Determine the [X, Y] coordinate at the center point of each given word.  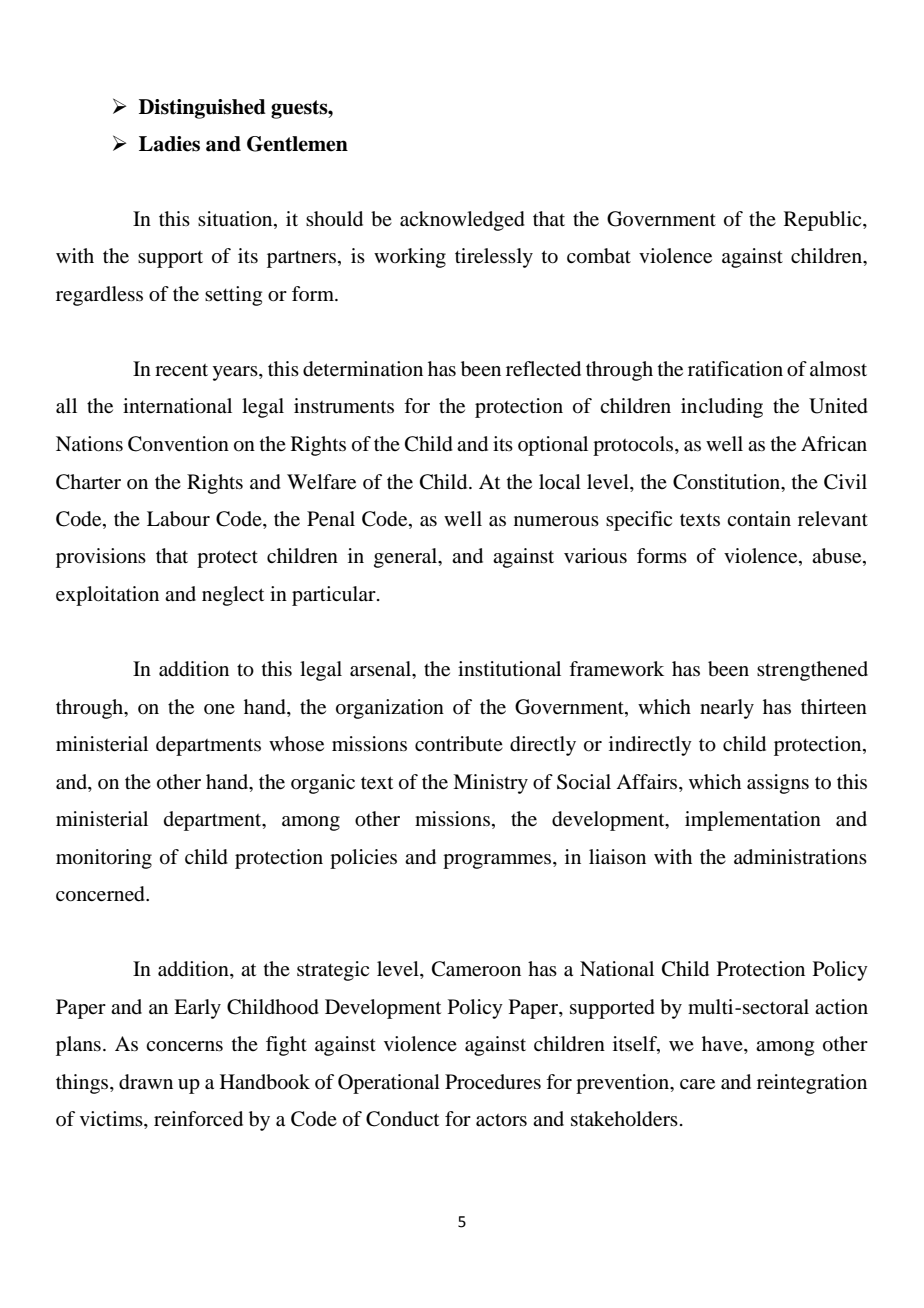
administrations [800, 857]
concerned [101, 894]
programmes [498, 861]
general [407, 558]
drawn [146, 1082]
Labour [178, 519]
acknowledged [462, 221]
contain [759, 519]
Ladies [169, 144]
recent [181, 370]
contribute [459, 744]
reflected [543, 369]
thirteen [834, 707]
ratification [735, 369]
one [219, 709]
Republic [824, 221]
